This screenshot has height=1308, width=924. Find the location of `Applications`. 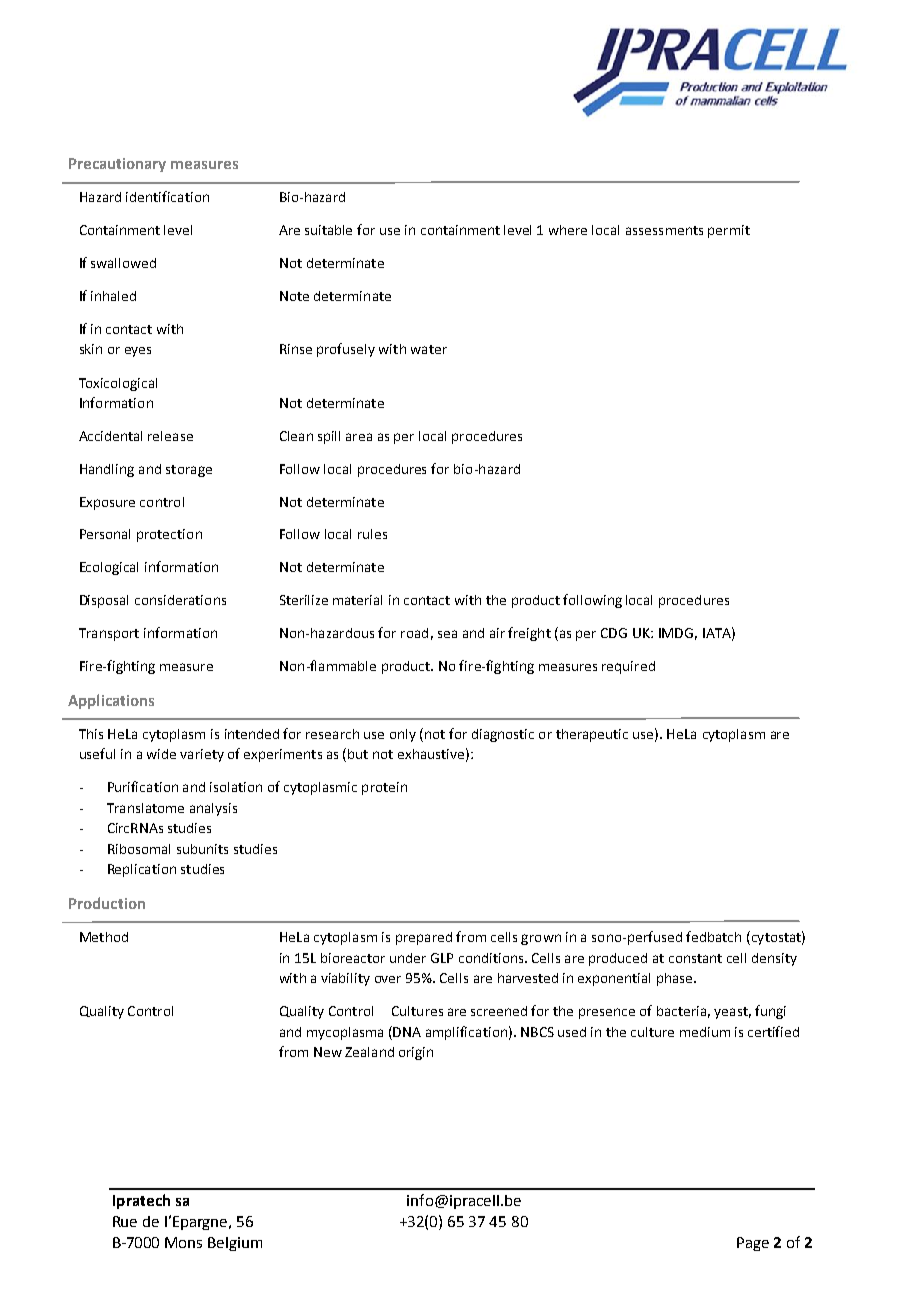

Applications is located at coordinates (111, 701).
